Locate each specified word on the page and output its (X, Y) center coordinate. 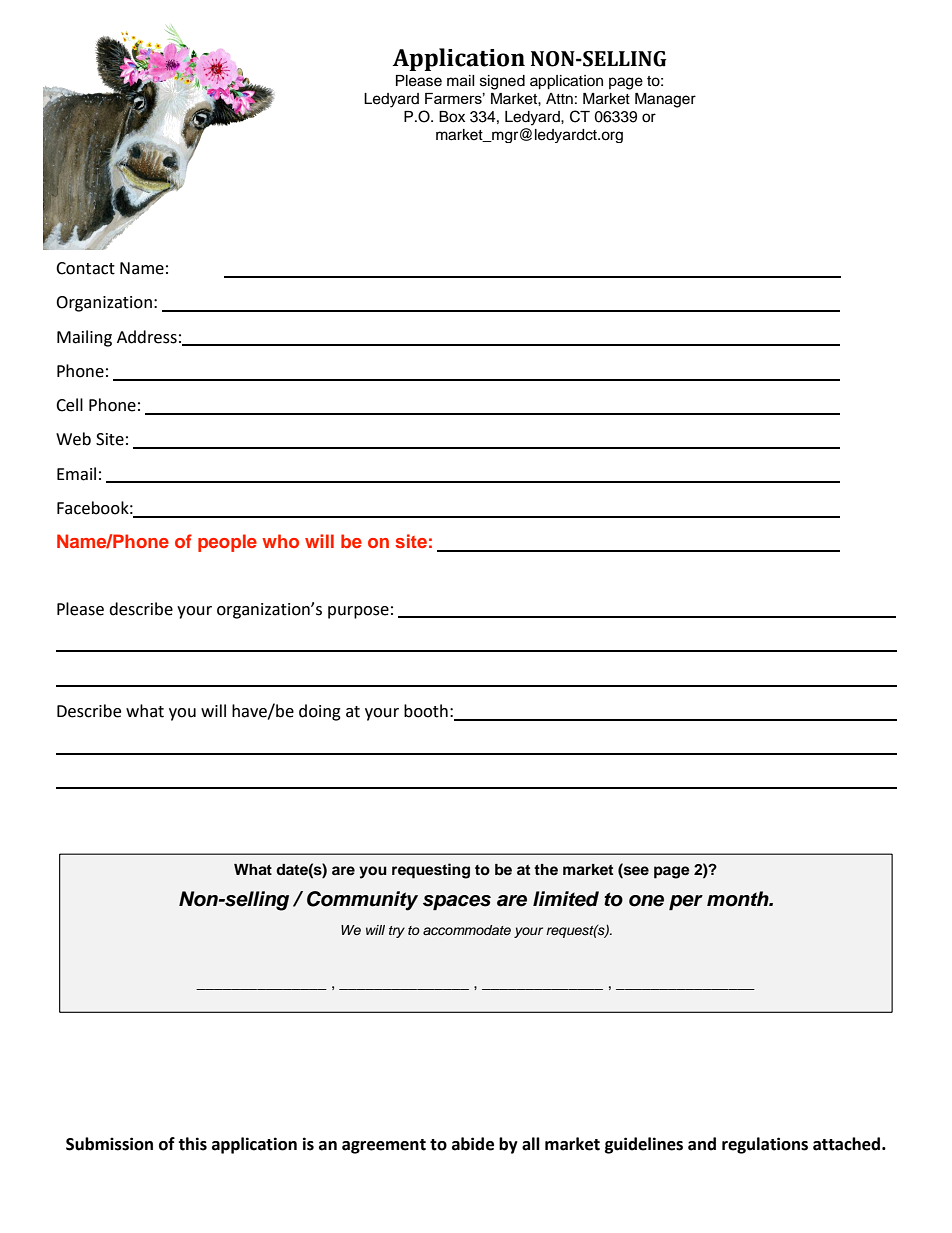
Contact (85, 268)
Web (73, 439)
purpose (358, 612)
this (192, 1144)
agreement (384, 1146)
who (280, 541)
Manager (665, 100)
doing (320, 712)
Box (452, 117)
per (686, 902)
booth (426, 711)
